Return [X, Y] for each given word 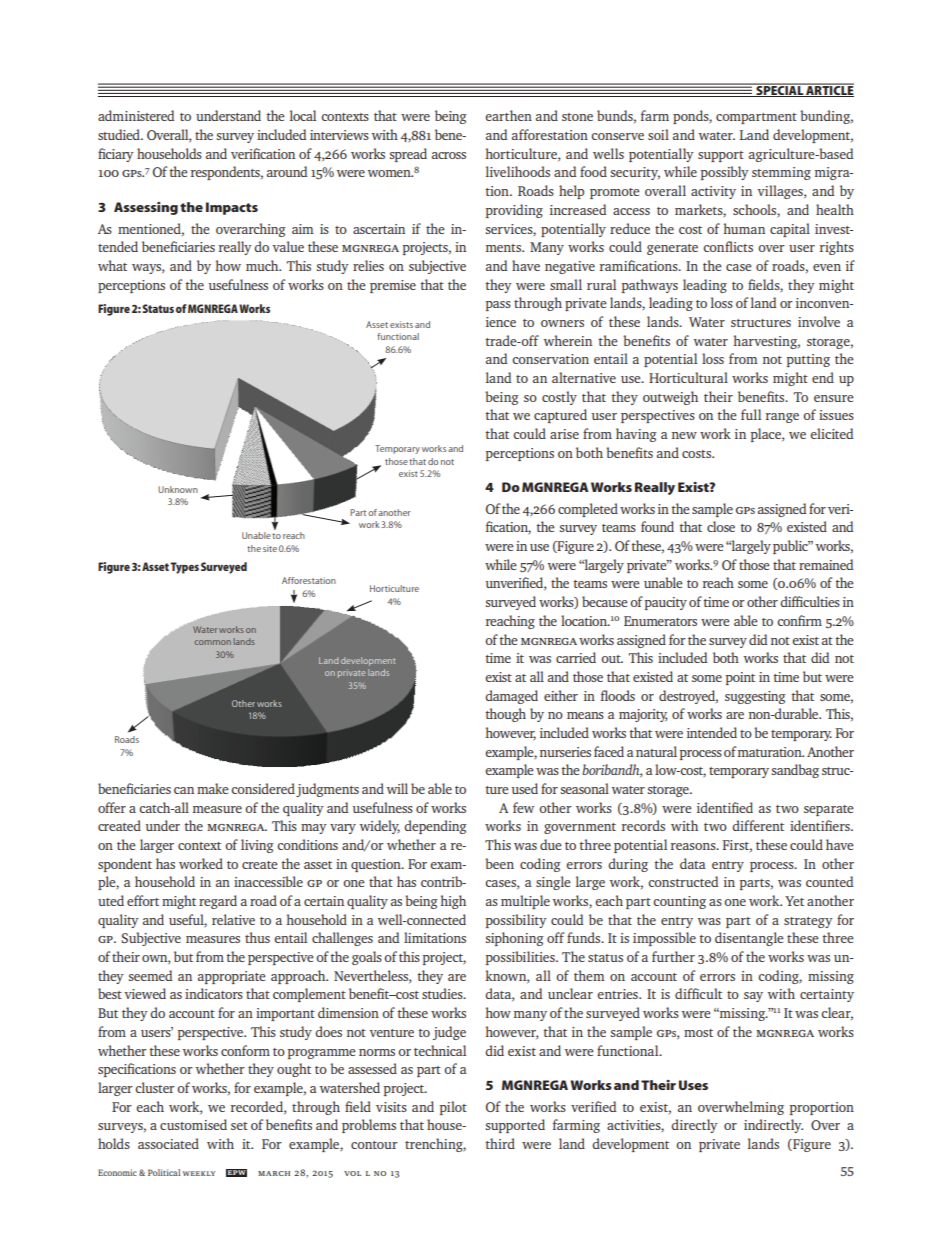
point [740, 678]
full [751, 414]
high [453, 902]
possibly [724, 173]
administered [136, 115]
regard [218, 902]
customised [193, 1124]
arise [564, 434]
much [263, 265]
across [449, 155]
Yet [794, 901]
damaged [511, 697]
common [213, 642]
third [500, 1143]
